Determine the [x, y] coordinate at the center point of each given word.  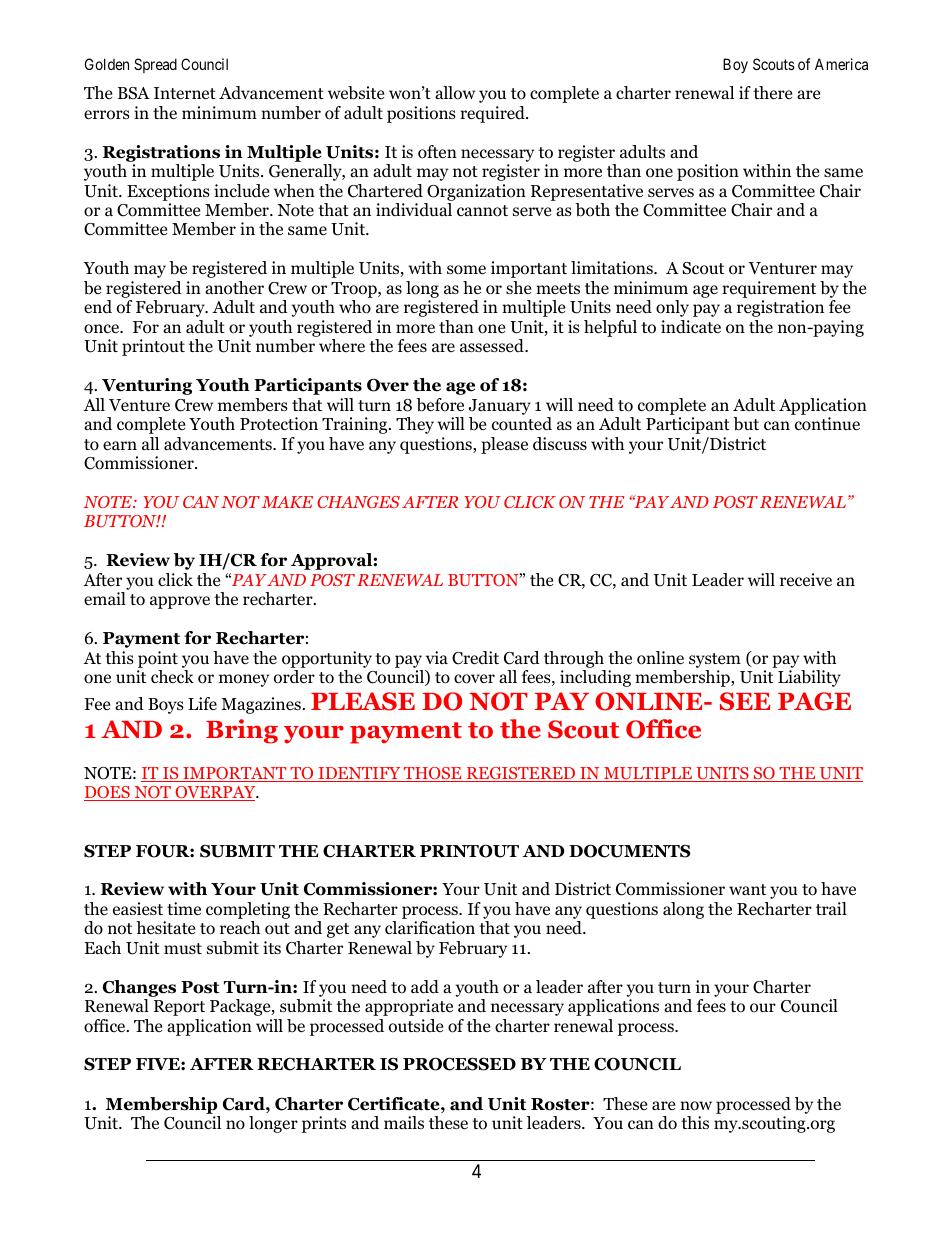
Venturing [147, 386]
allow [455, 93]
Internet [185, 93]
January [500, 407]
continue [827, 424]
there [772, 92]
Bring [242, 731]
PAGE [814, 701]
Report [179, 1008]
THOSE [433, 774]
